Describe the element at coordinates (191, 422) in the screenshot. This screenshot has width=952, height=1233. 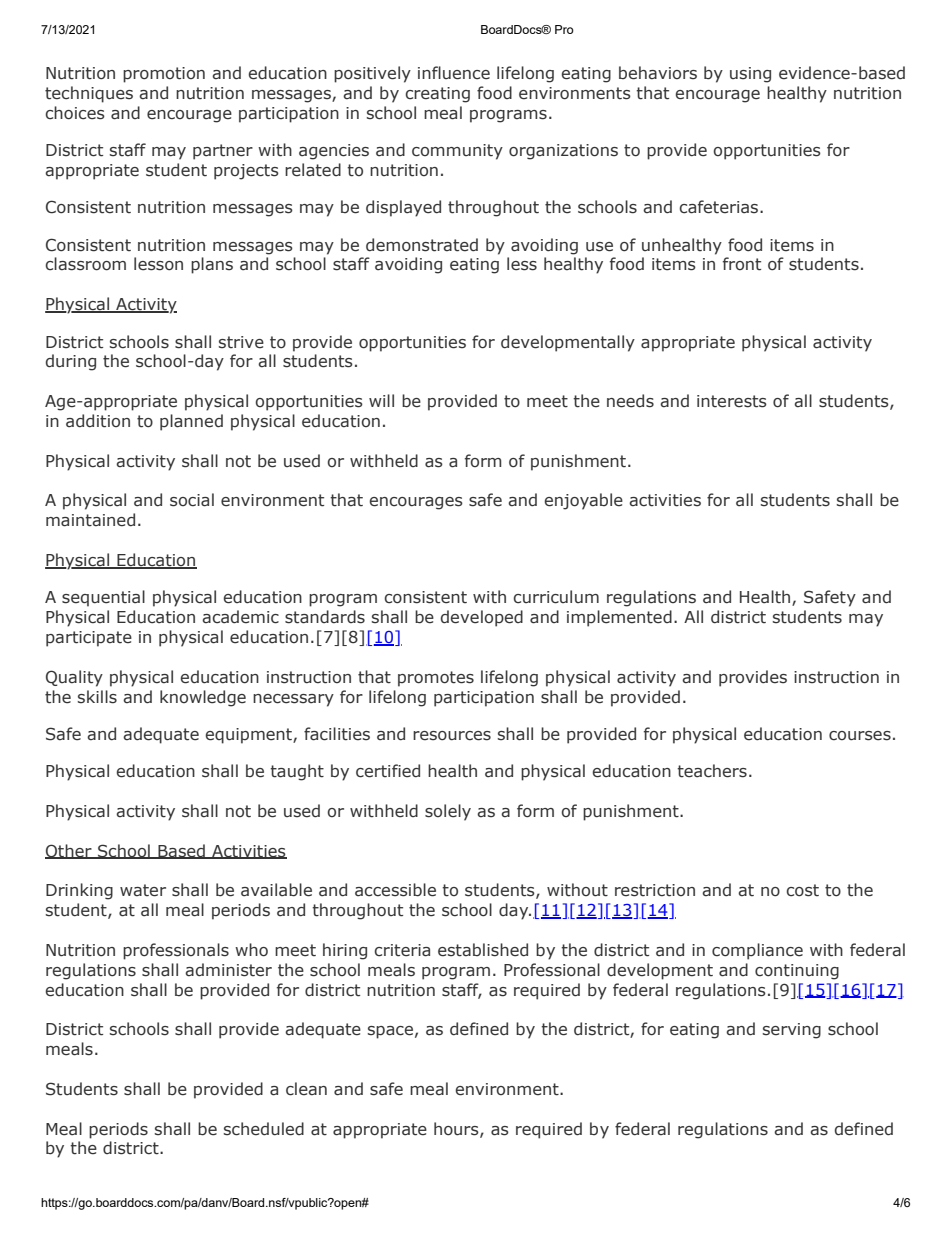
I see `planned` at that location.
